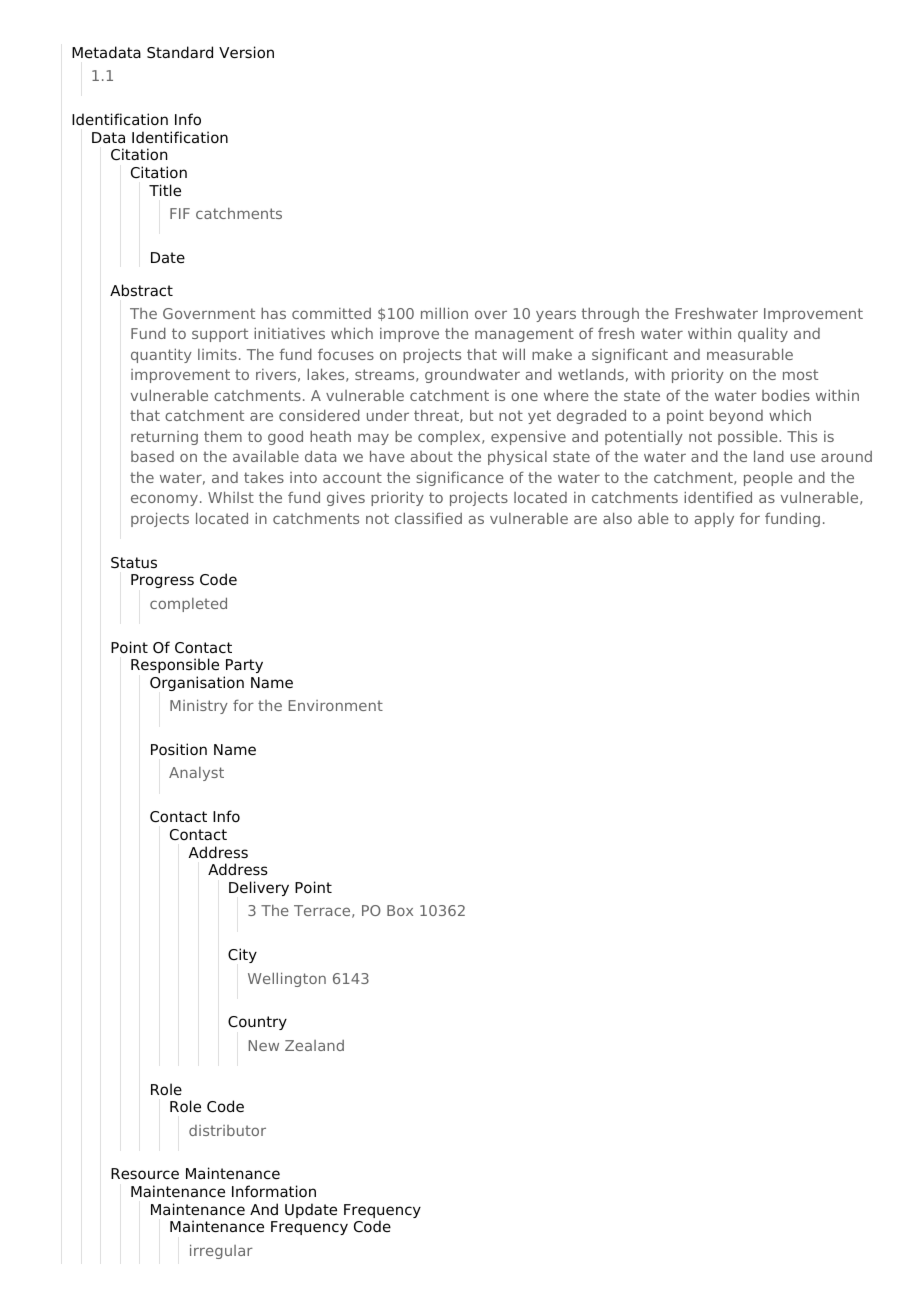 This page has height=1308, width=924. Describe the element at coordinates (428, 518) in the page. I see `classified` at that location.
